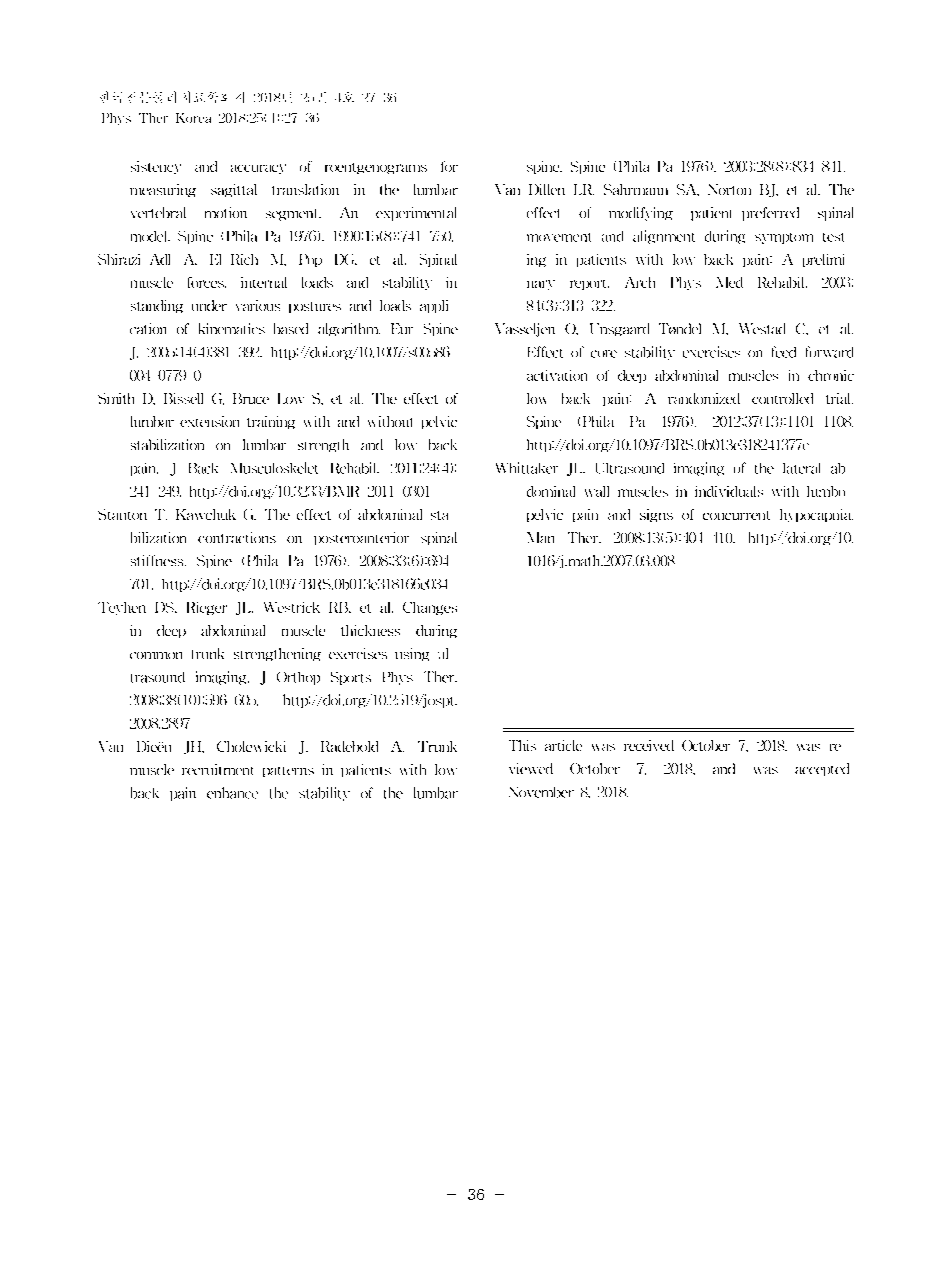 This screenshot has height=1270, width=952. What do you see at coordinates (276, 422) in the screenshot?
I see `training` at bounding box center [276, 422].
